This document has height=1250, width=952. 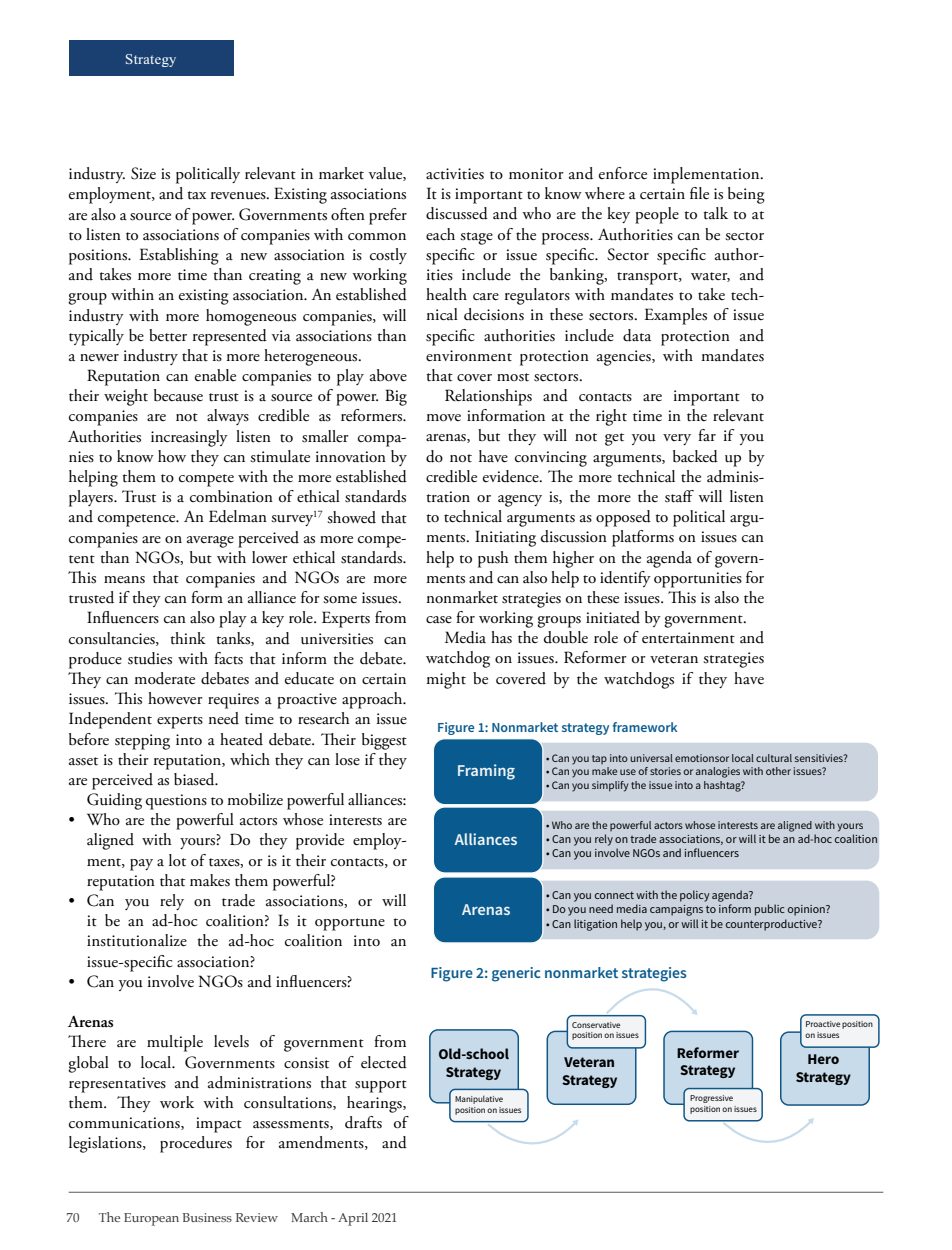 I want to click on interests, so click(x=355, y=820).
